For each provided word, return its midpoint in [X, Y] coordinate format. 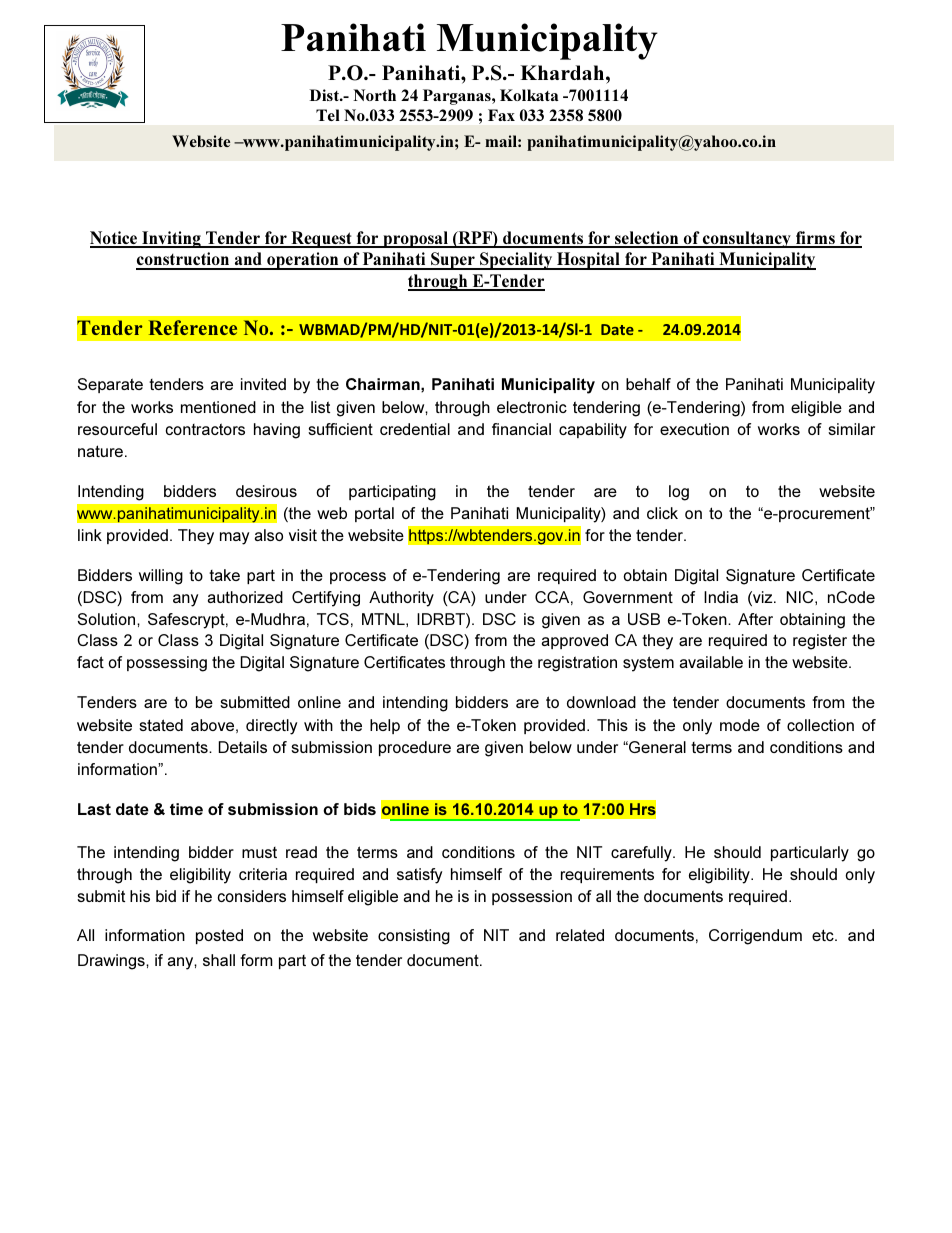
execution [694, 429]
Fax [501, 115]
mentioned [218, 407]
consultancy [747, 239]
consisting [414, 937]
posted [219, 936]
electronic [532, 407]
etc [824, 935]
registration [577, 664]
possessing [167, 664]
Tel [328, 115]
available [711, 662]
